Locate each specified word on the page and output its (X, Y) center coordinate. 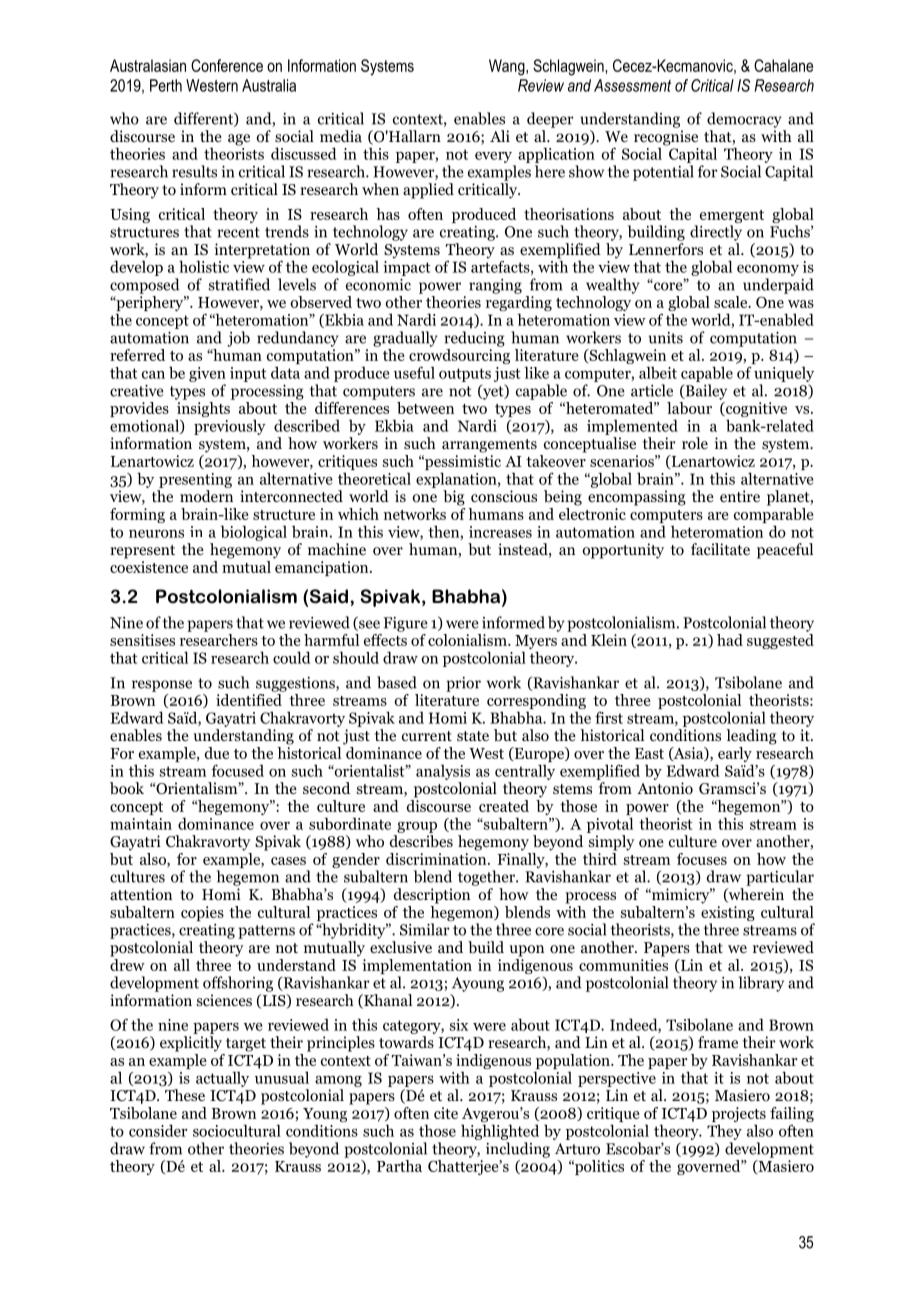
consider (158, 1130)
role (695, 443)
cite (446, 1113)
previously (230, 427)
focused (237, 770)
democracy (744, 120)
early (735, 756)
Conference (227, 65)
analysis (443, 772)
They (724, 1132)
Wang (508, 67)
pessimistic (462, 464)
